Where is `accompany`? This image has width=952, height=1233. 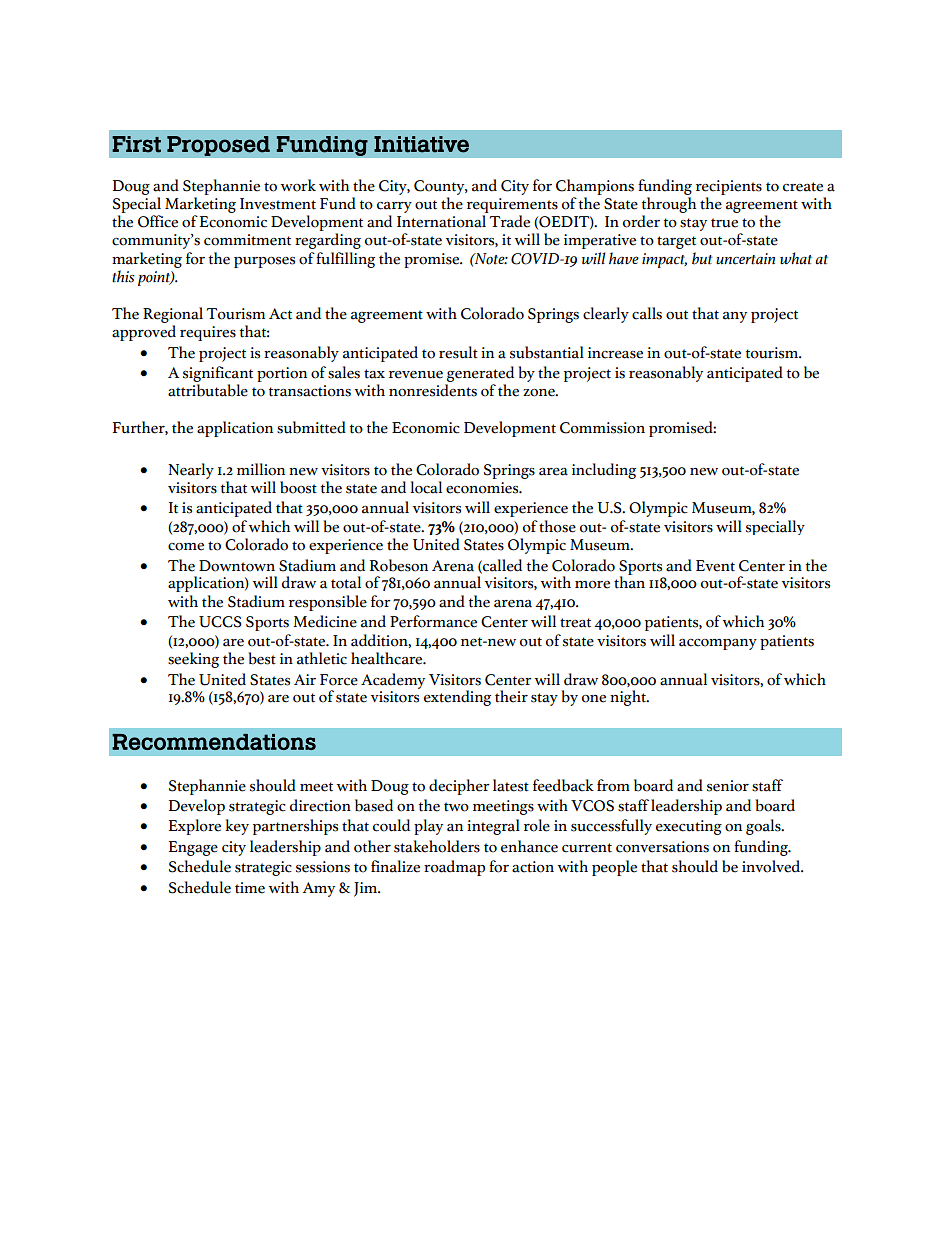
accompany is located at coordinates (718, 644).
